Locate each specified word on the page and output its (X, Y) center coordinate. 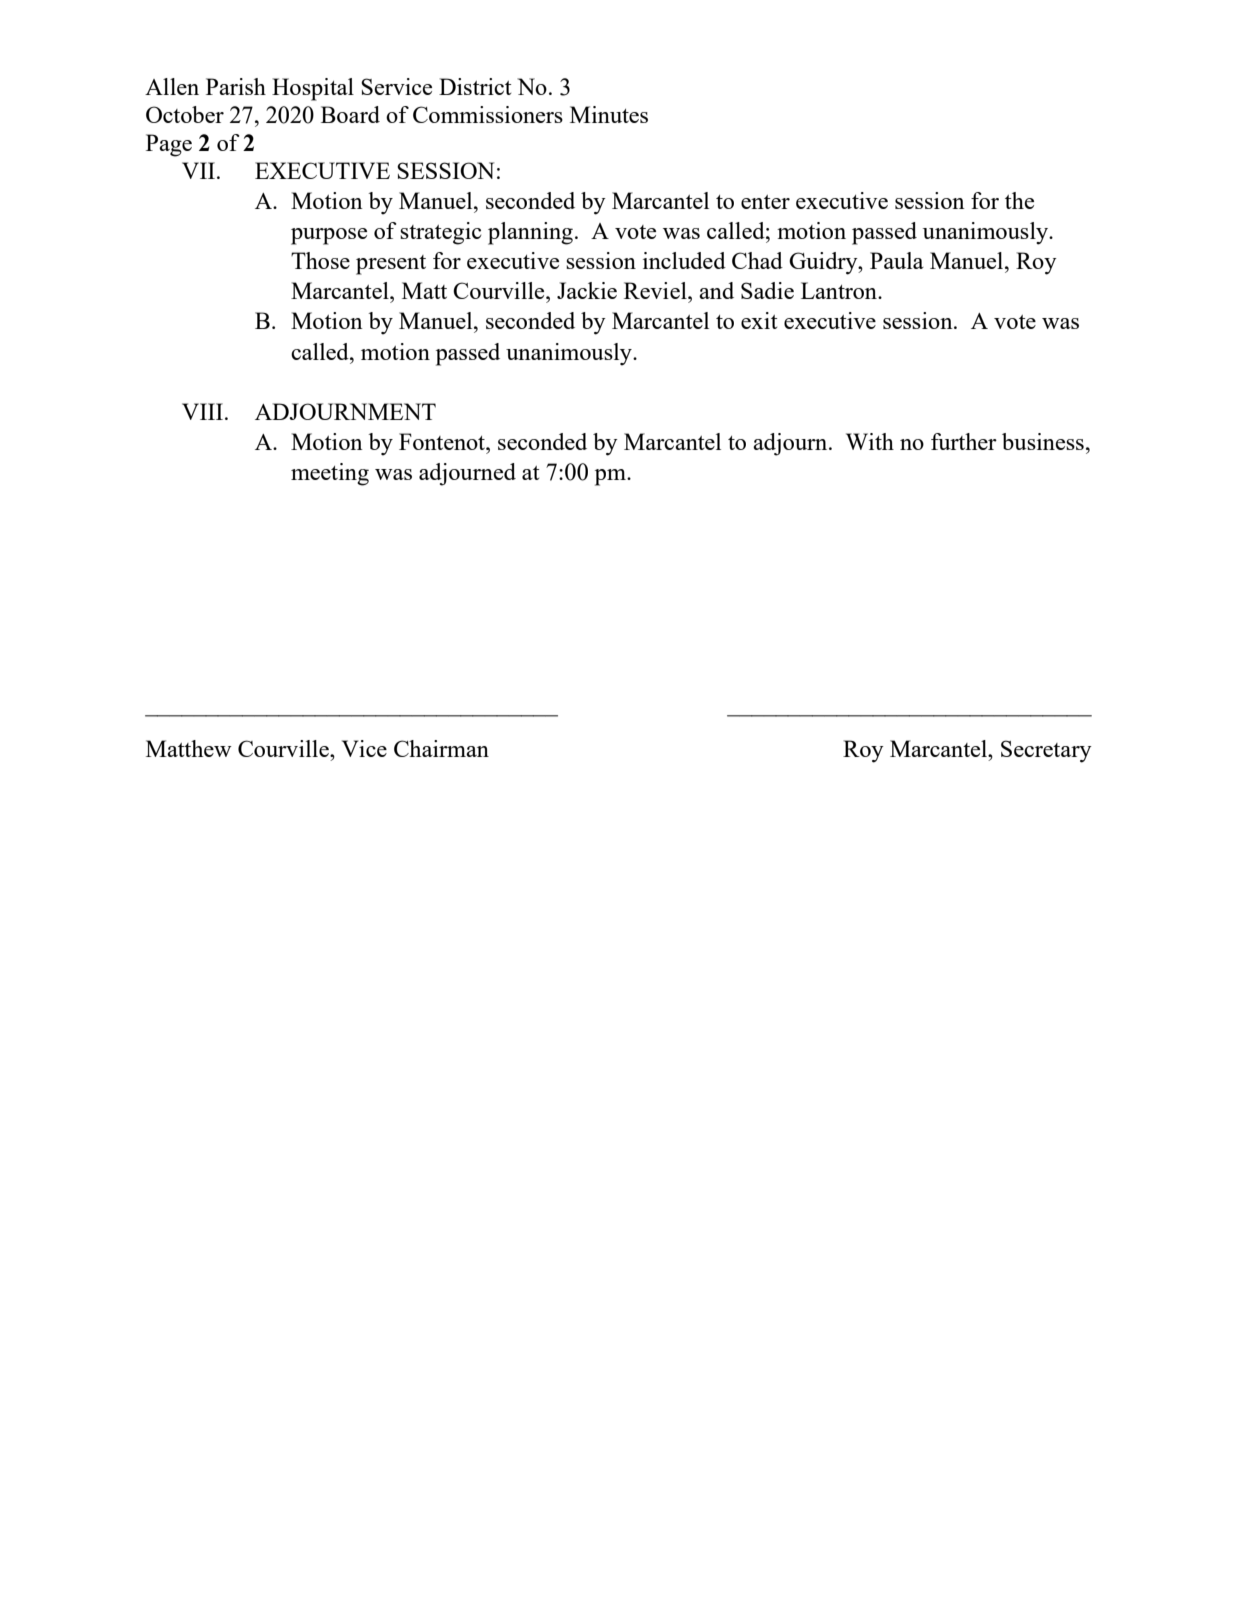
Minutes (609, 114)
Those (320, 260)
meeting (330, 474)
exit (759, 320)
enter (765, 202)
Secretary (1046, 751)
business (1043, 441)
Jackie (587, 290)
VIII (204, 411)
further (964, 441)
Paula (897, 260)
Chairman (441, 748)
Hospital (313, 89)
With (870, 441)
